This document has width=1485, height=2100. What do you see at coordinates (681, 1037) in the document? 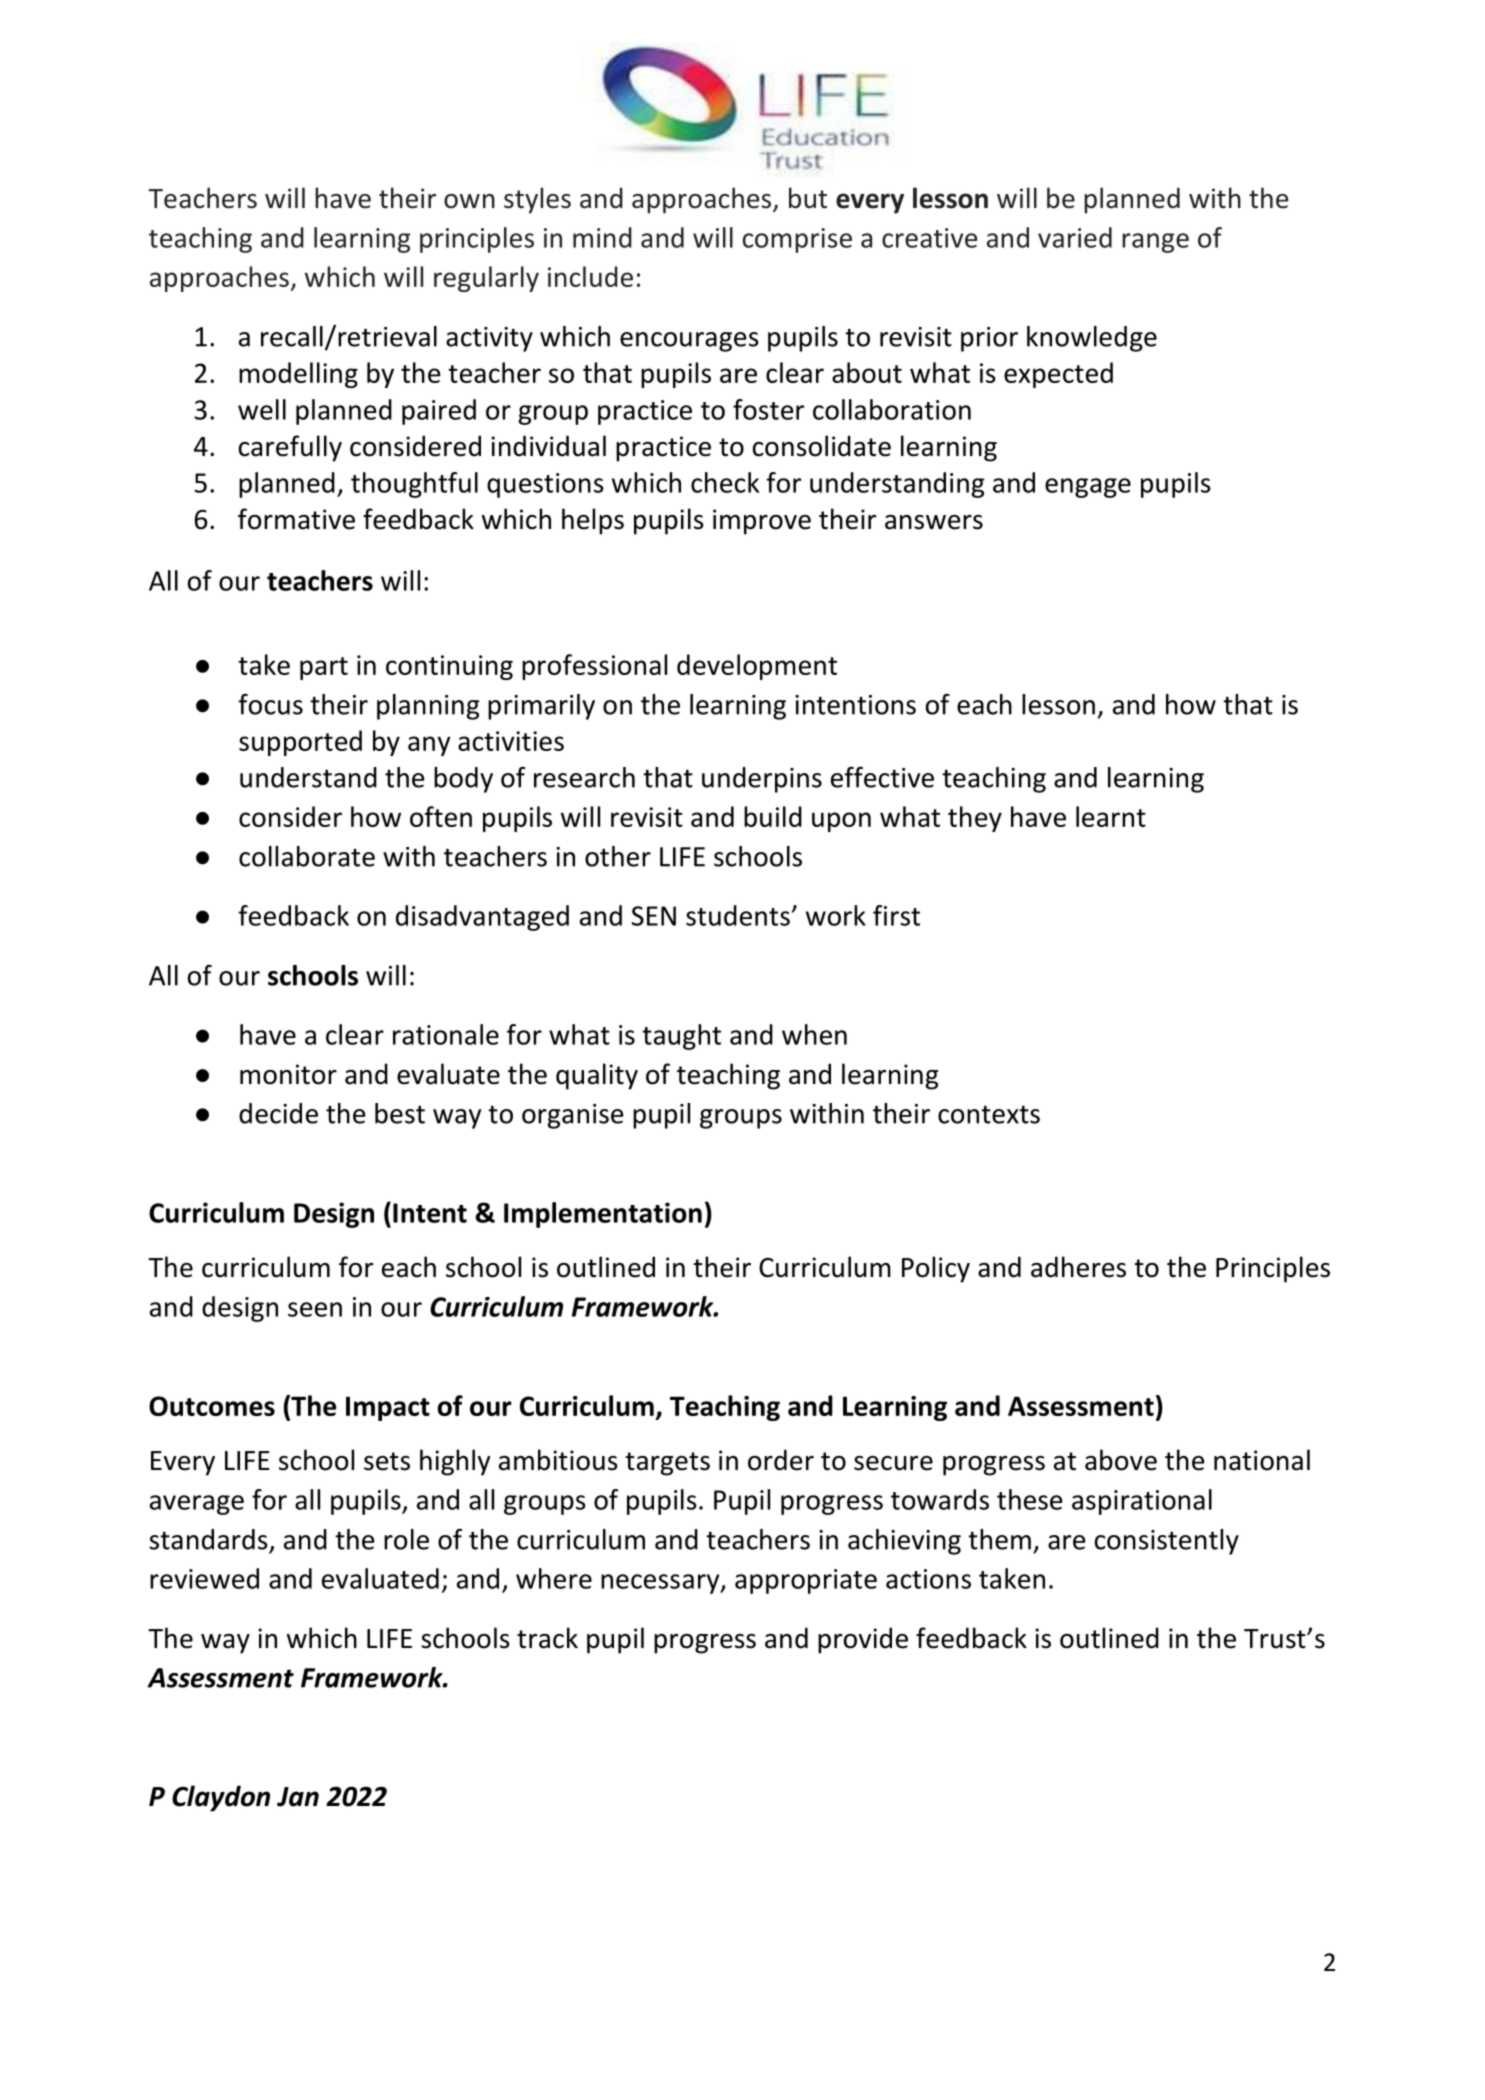
I see `taught` at bounding box center [681, 1037].
